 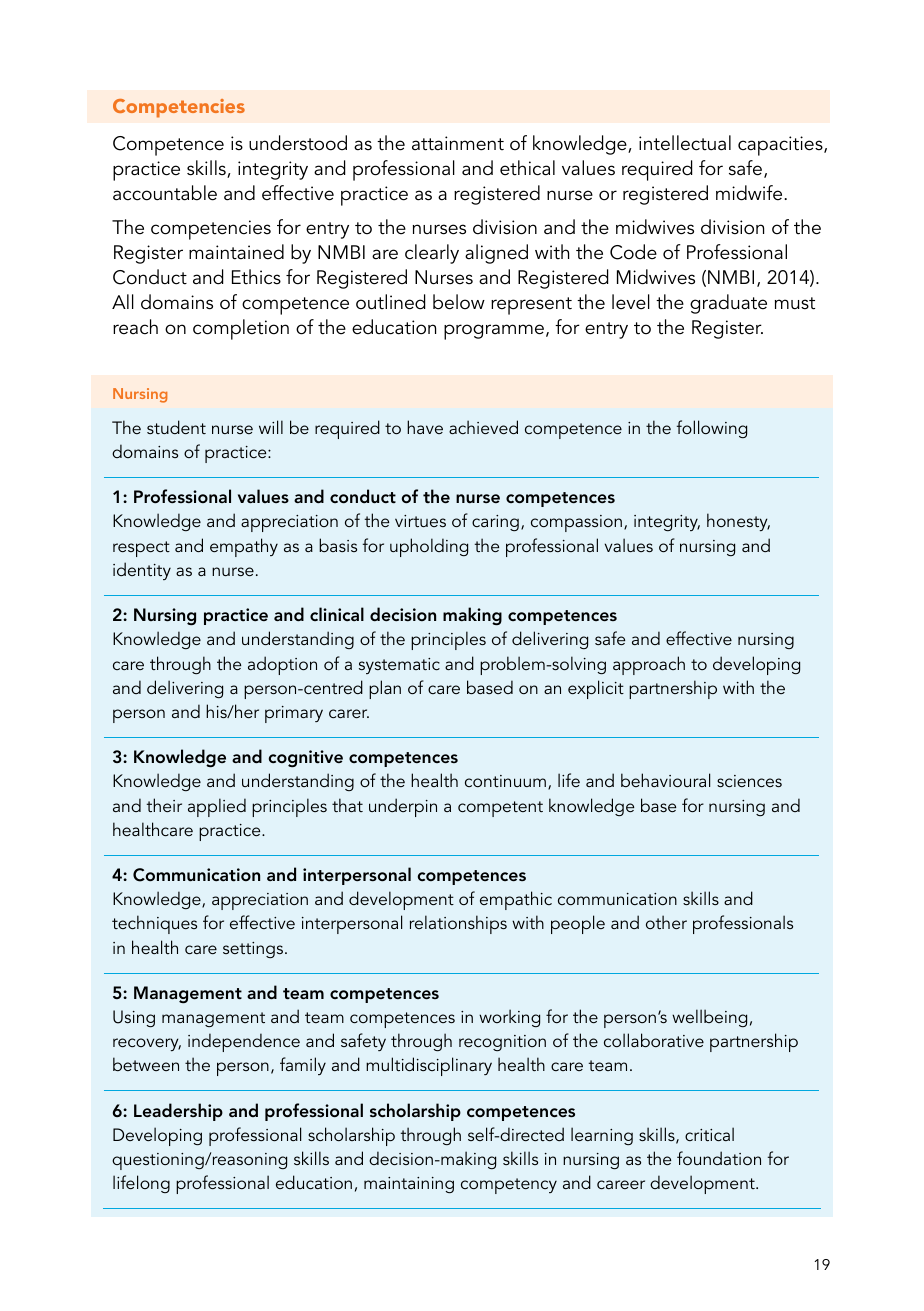 What do you see at coordinates (458, 143) in the document?
I see `attainment` at bounding box center [458, 143].
